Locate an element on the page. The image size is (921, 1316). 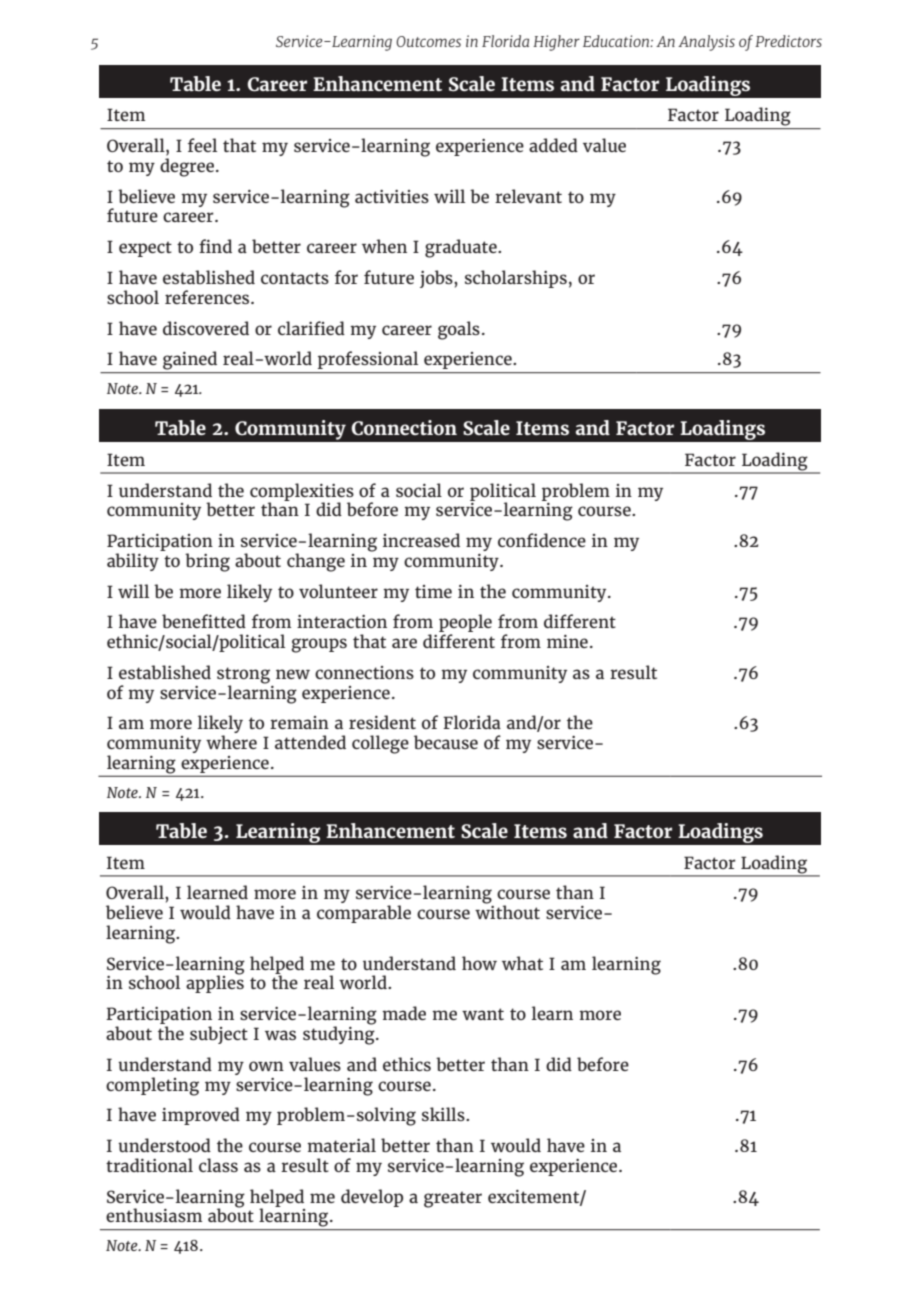
gained is located at coordinates (190, 360).
